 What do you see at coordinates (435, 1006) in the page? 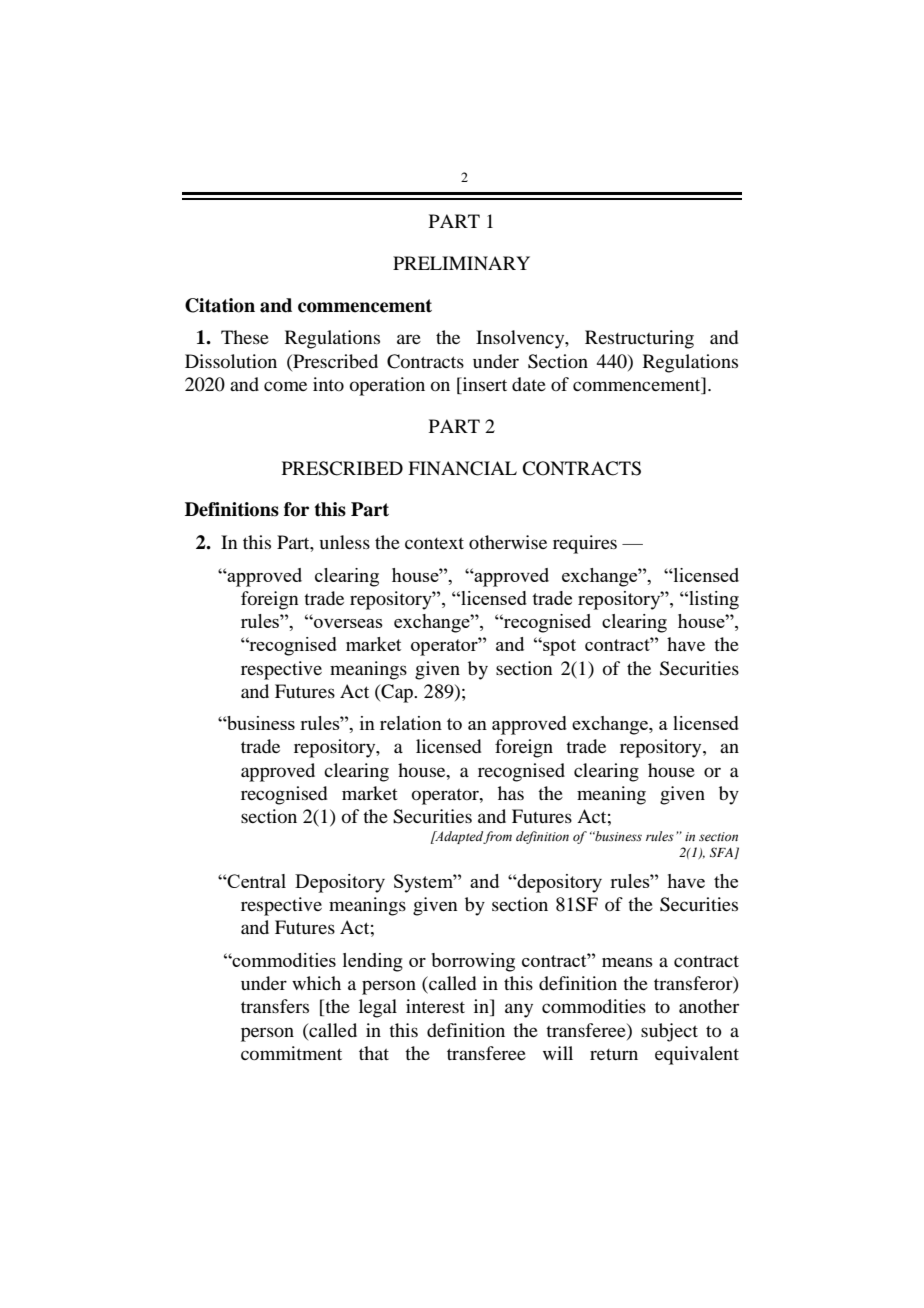
I see `interest` at bounding box center [435, 1006].
